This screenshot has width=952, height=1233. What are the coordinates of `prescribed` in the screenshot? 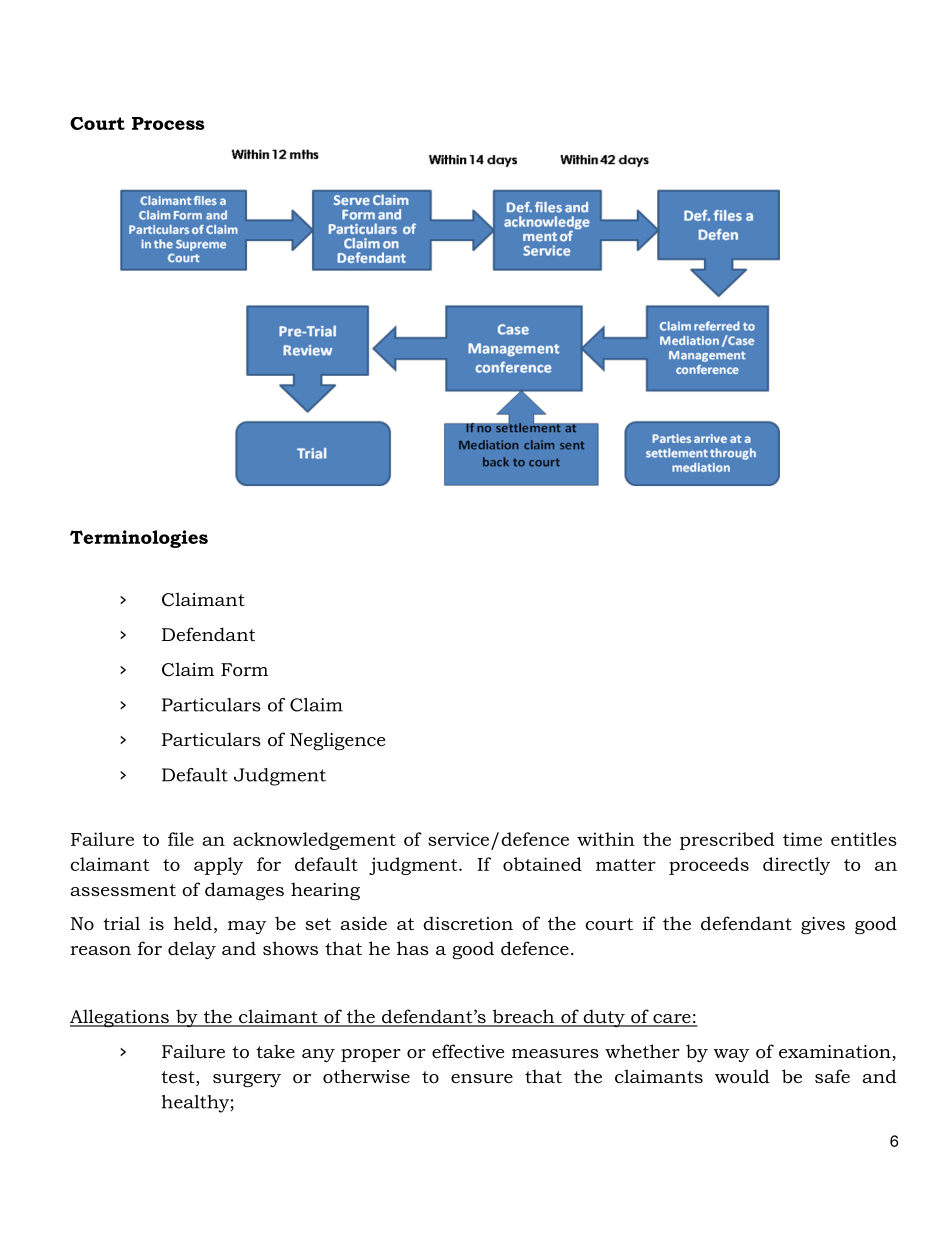 It's located at (727, 841).
